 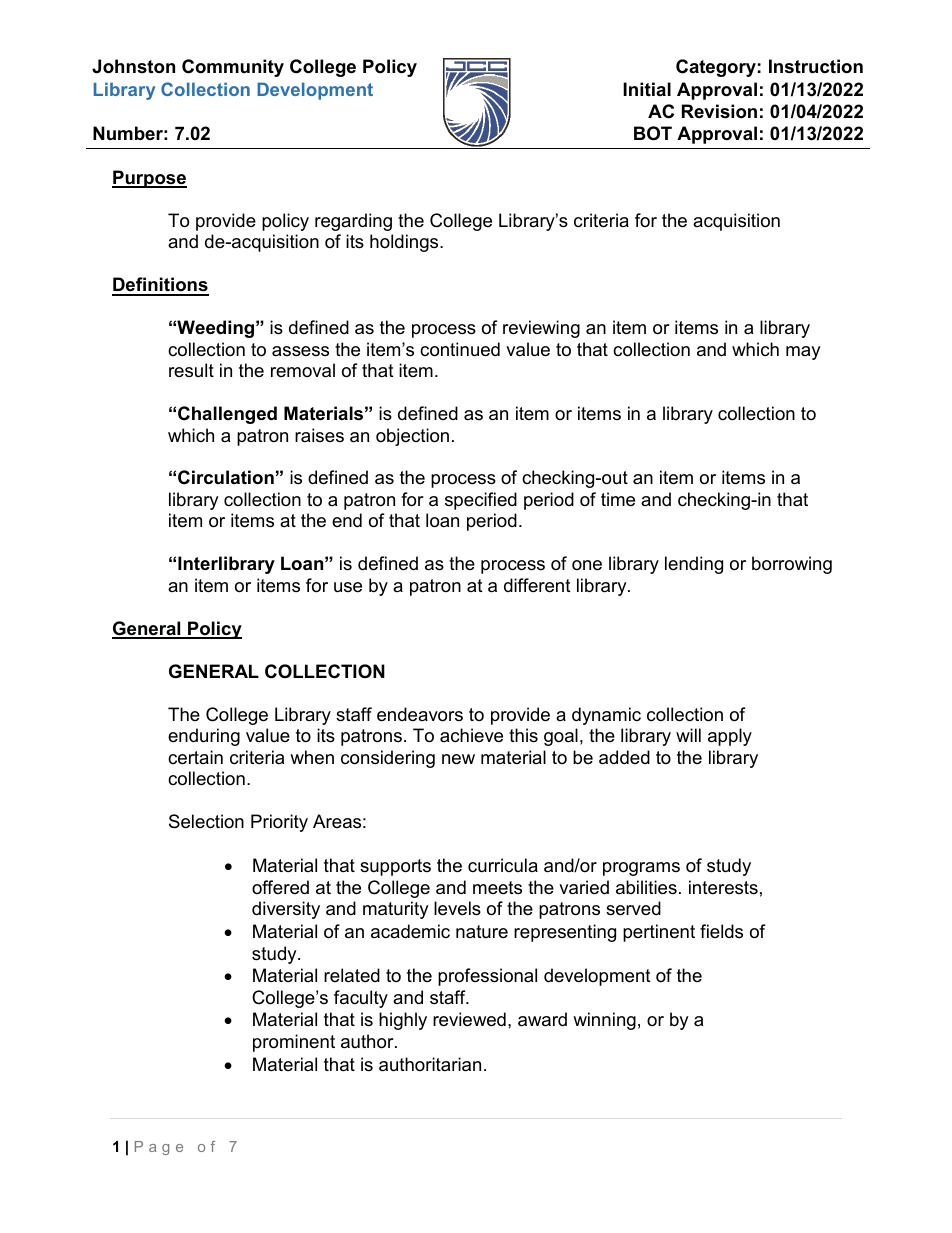 What do you see at coordinates (803, 353) in the image?
I see `may` at bounding box center [803, 353].
